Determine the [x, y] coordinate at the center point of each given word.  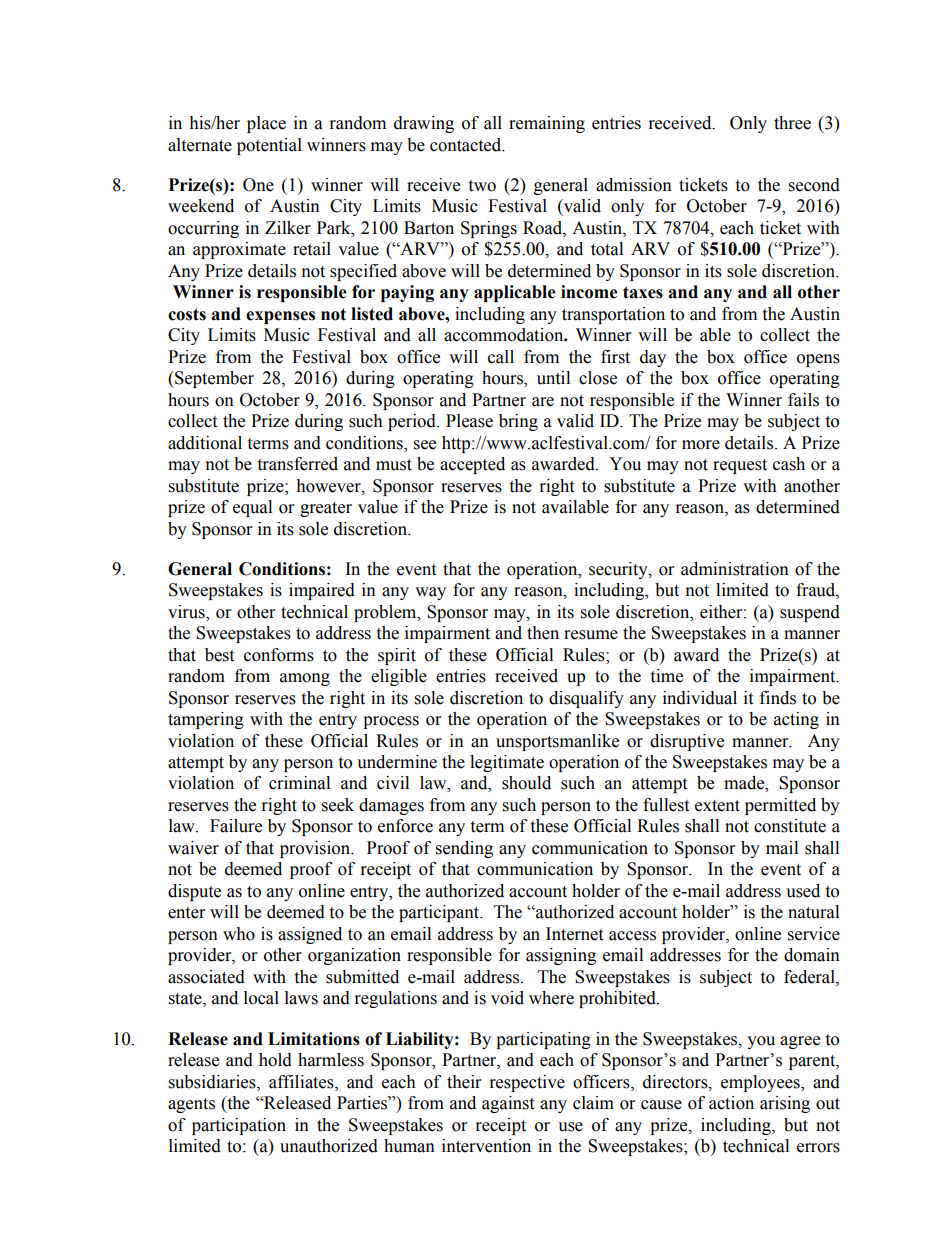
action [731, 1103]
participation [239, 1126]
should [526, 783]
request [740, 466]
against [508, 1104]
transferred [297, 464]
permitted [780, 806]
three [792, 123]
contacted [467, 145]
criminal [299, 783]
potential [269, 146]
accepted [472, 465]
